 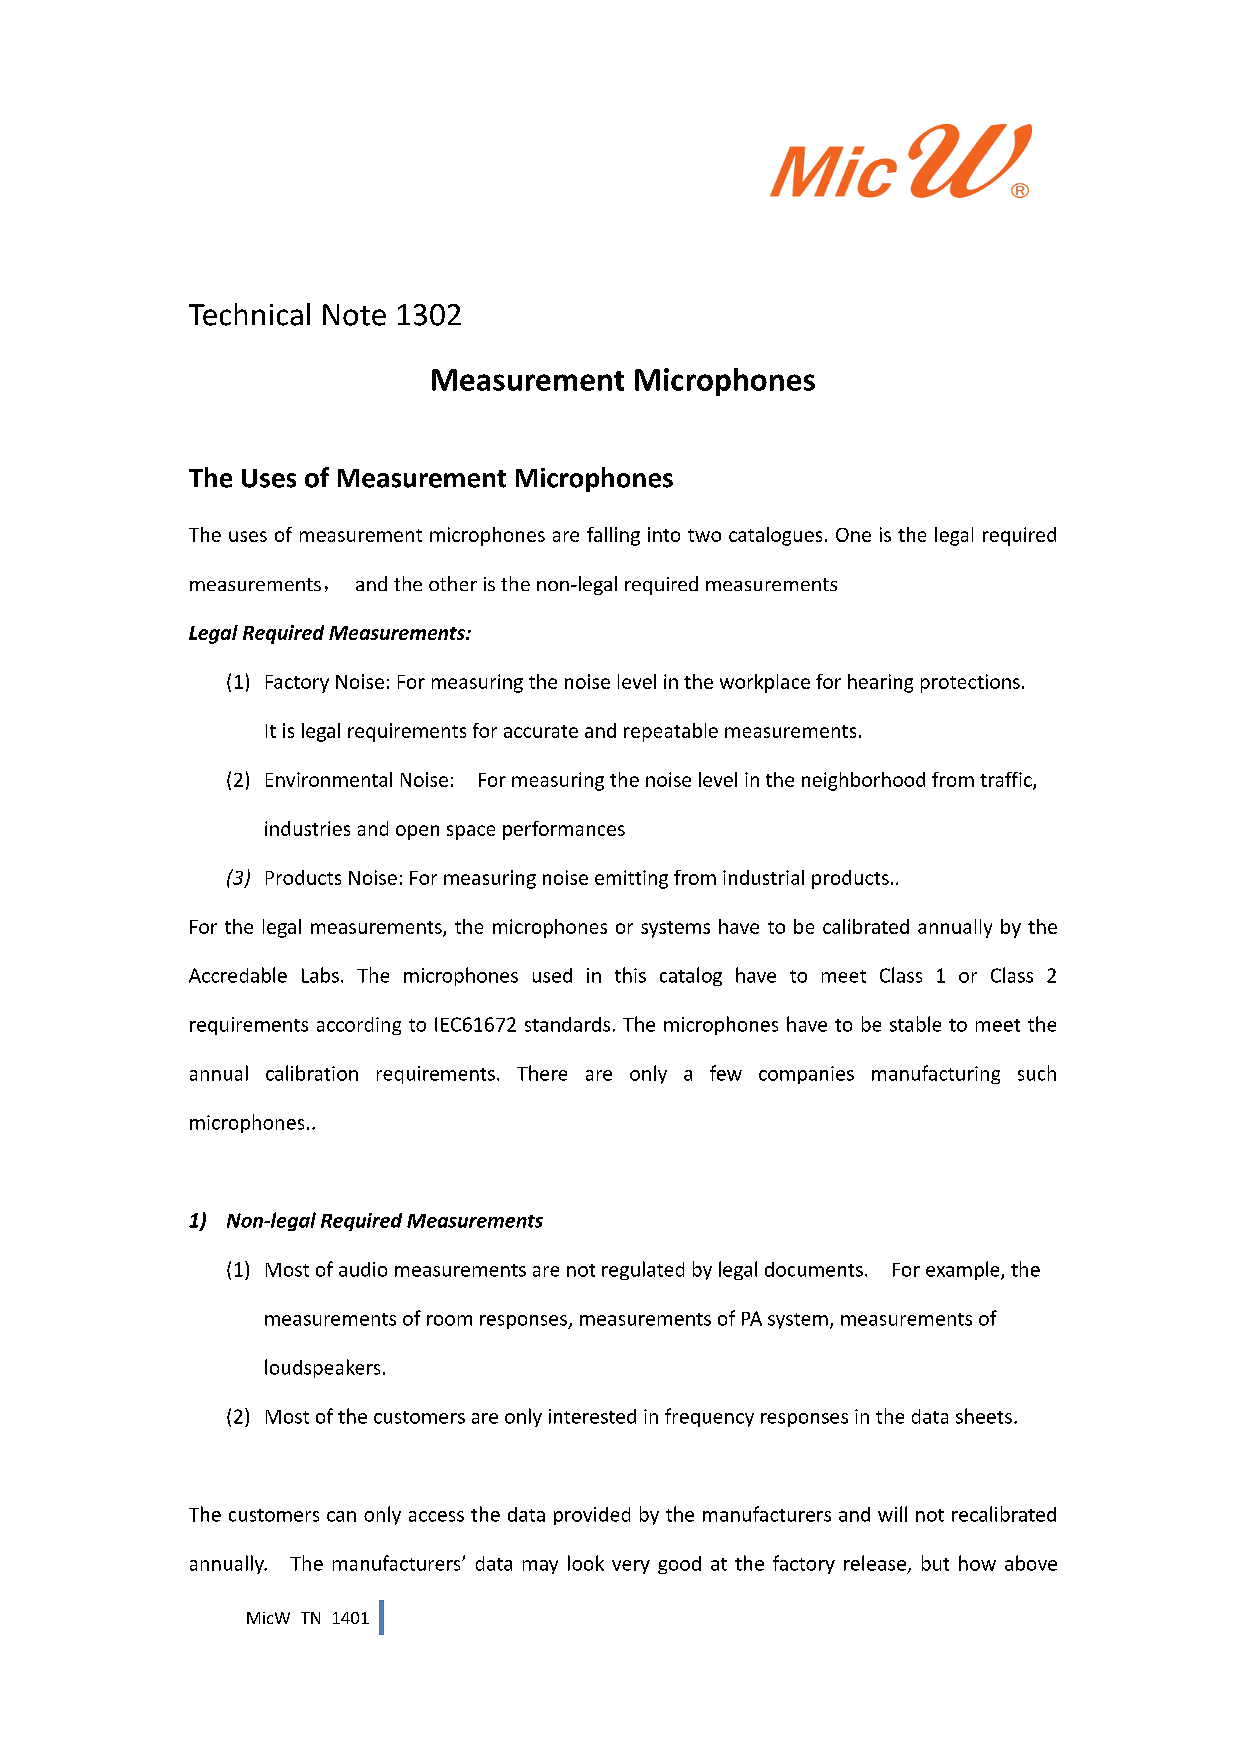 What do you see at coordinates (704, 535) in the screenshot?
I see `two` at bounding box center [704, 535].
